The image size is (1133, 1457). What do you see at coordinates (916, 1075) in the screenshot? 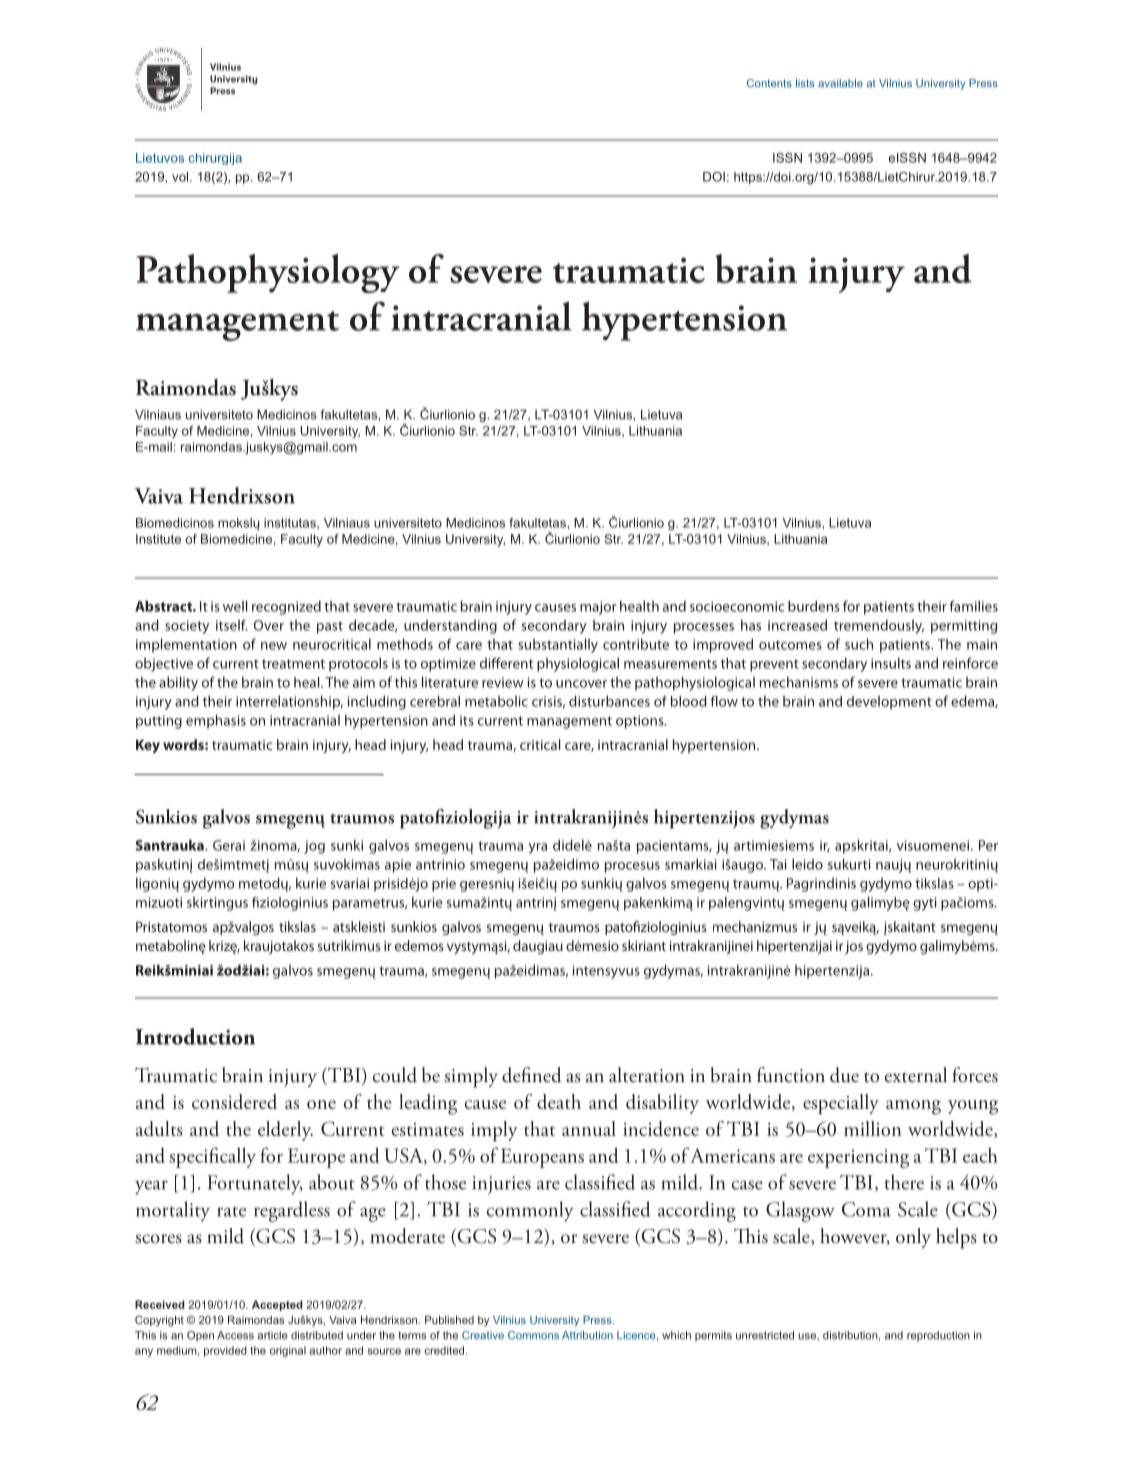
I see `external` at bounding box center [916, 1075].
